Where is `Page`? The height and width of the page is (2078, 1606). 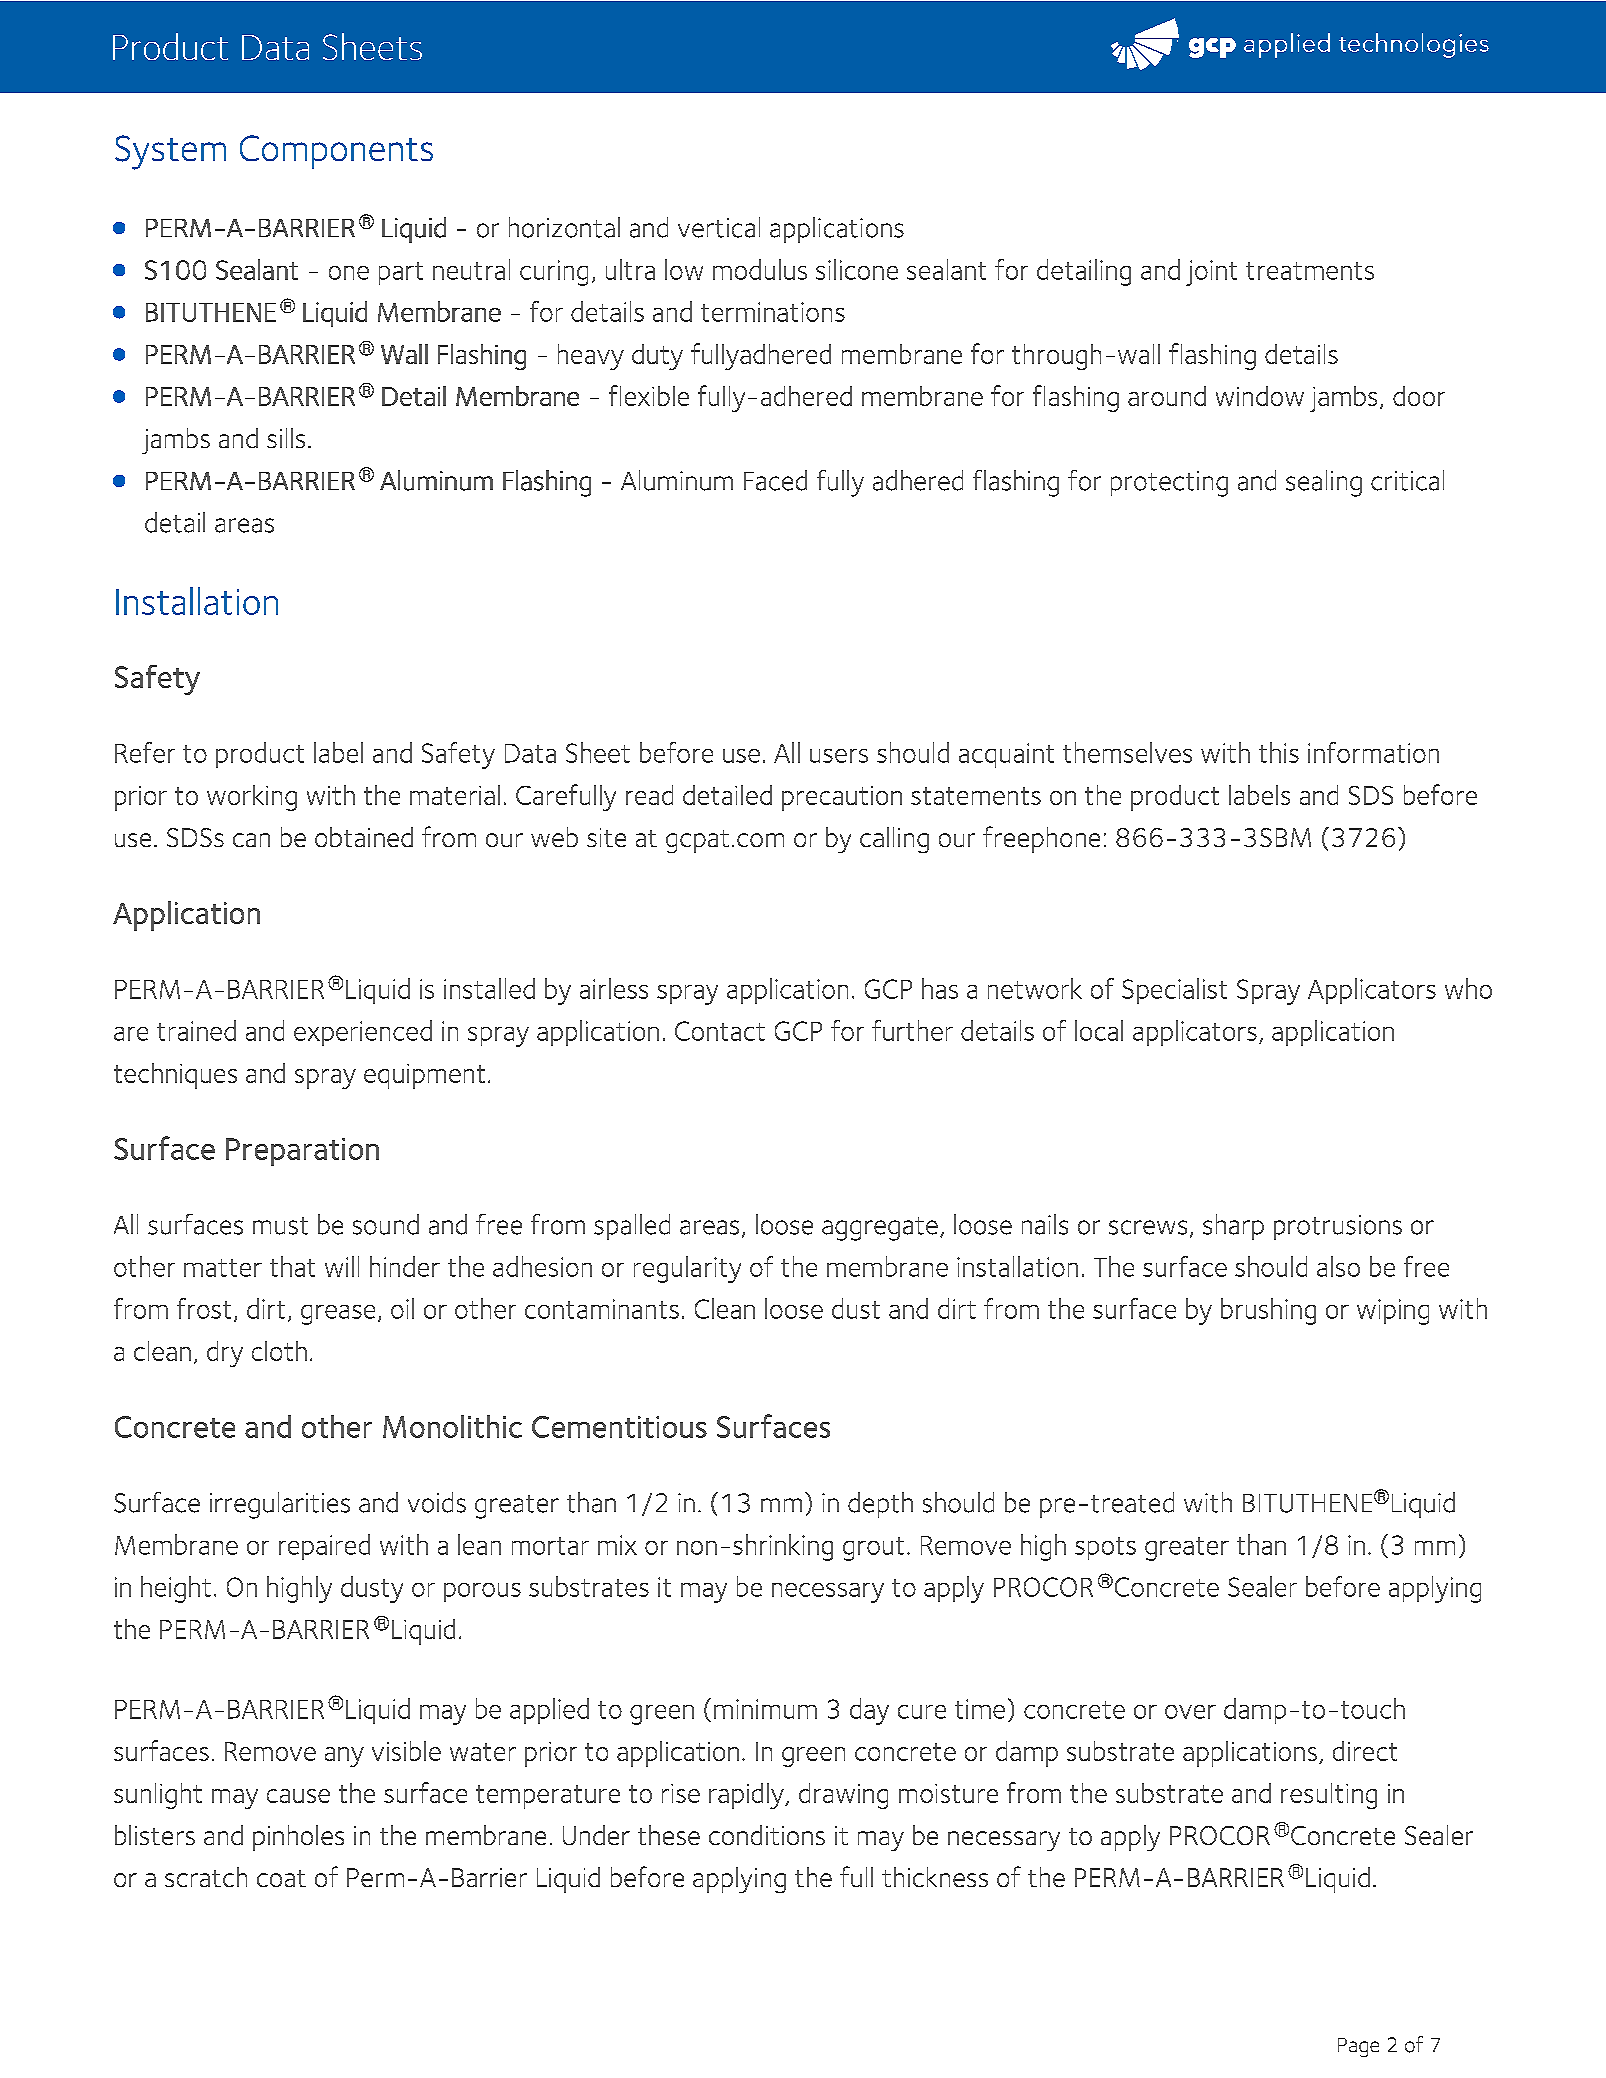
Page is located at coordinates (1358, 2047).
